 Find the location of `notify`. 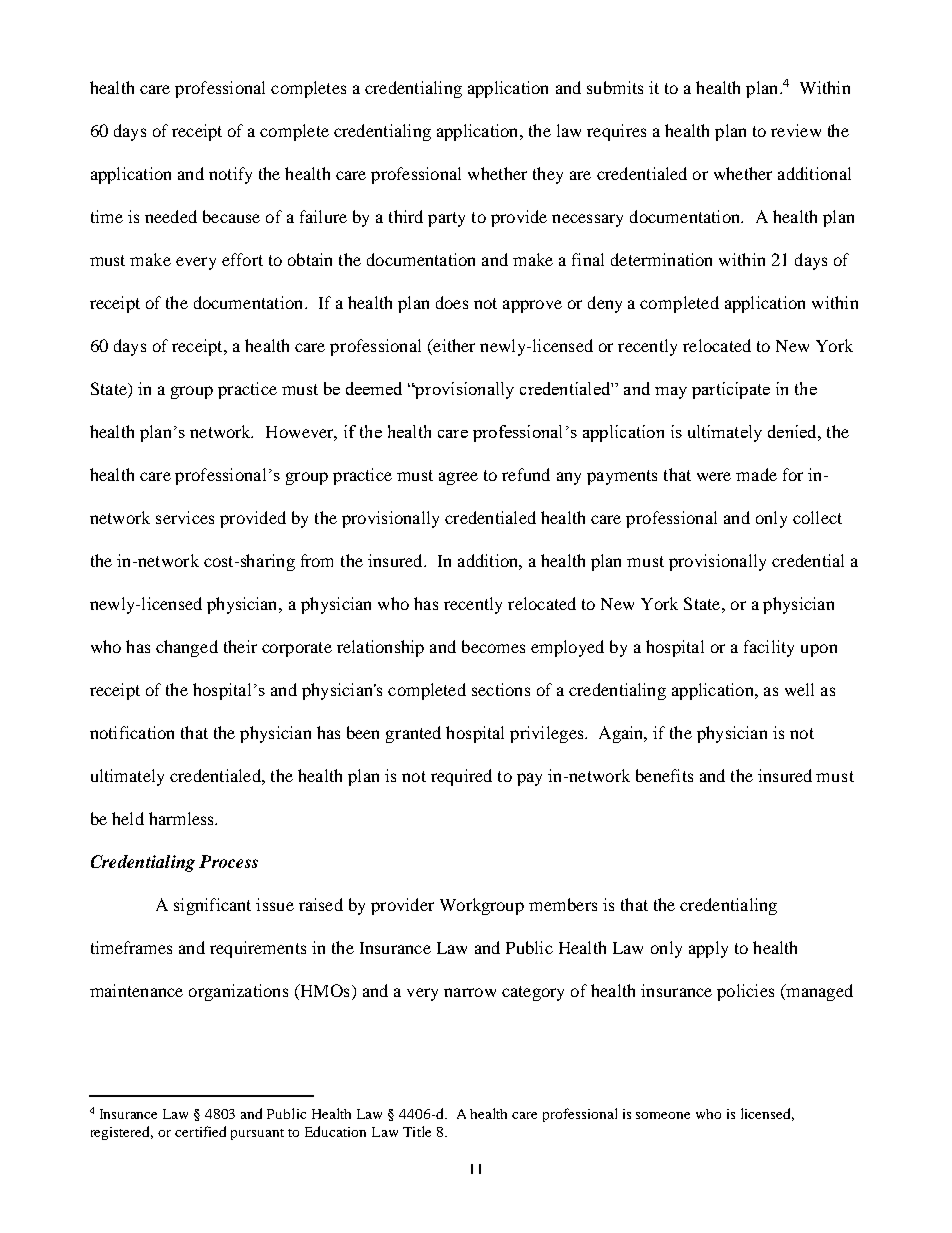

notify is located at coordinates (230, 175).
